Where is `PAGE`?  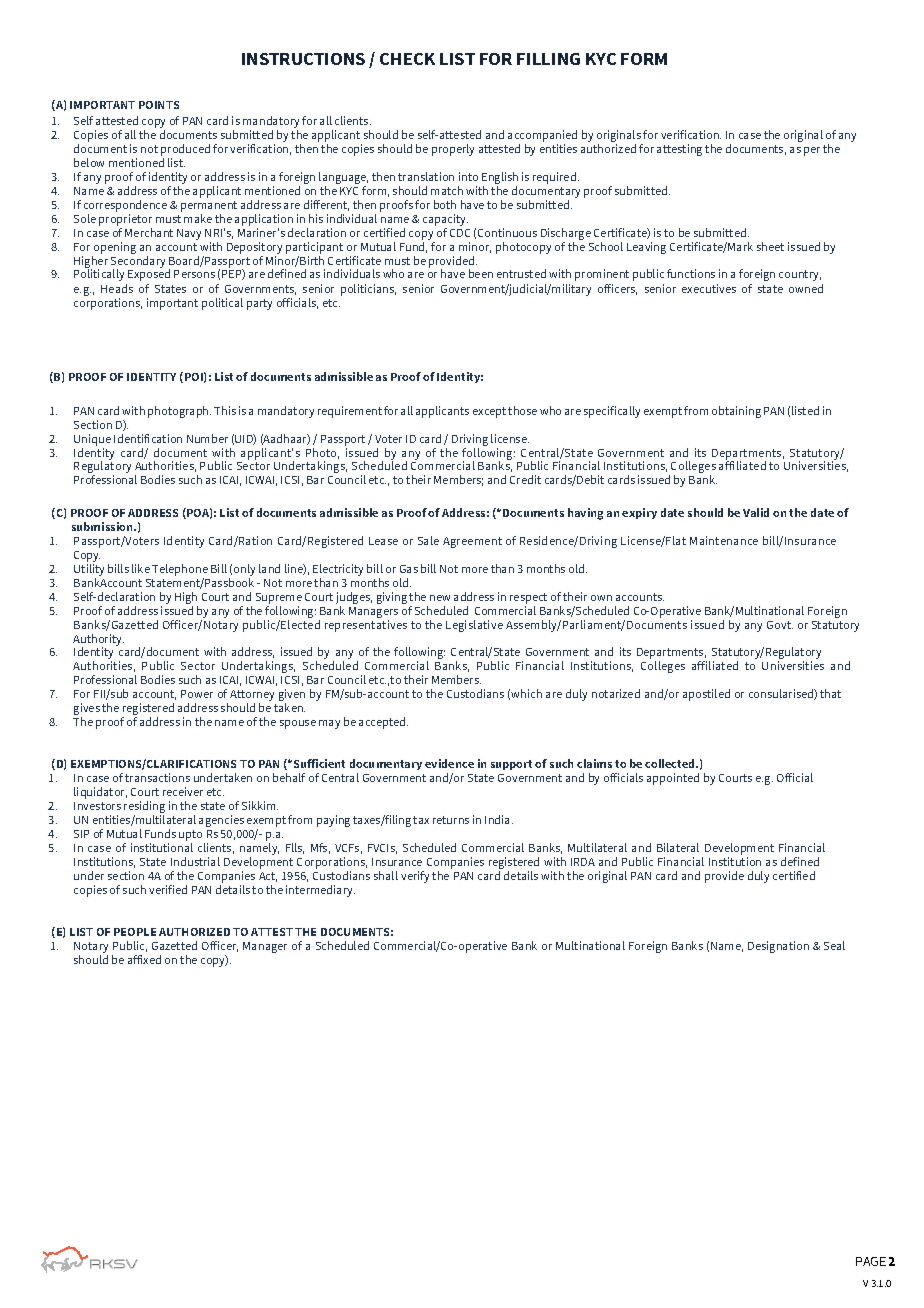 PAGE is located at coordinates (871, 1261).
